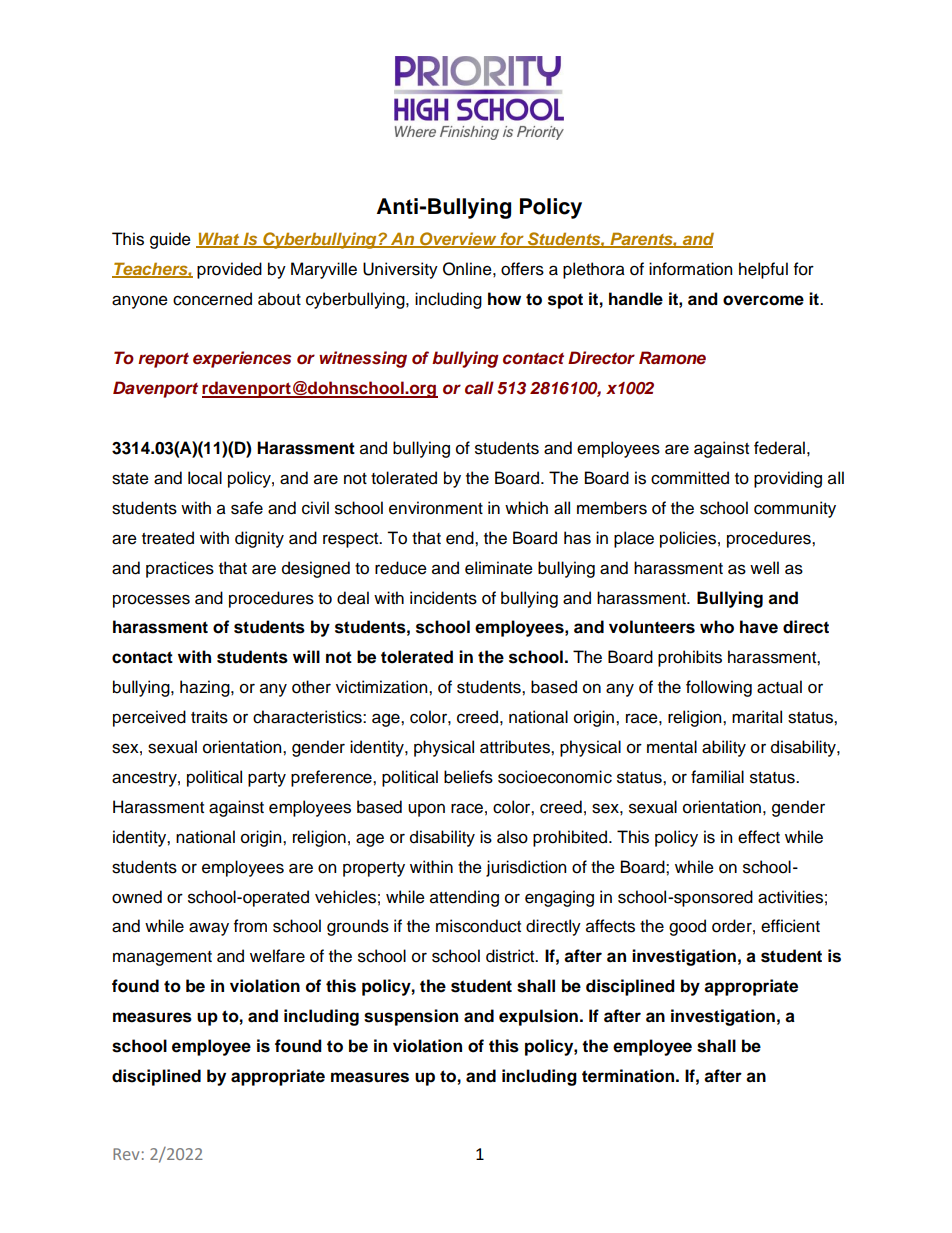  Describe the element at coordinates (205, 478) in the document. I see `local` at that location.
